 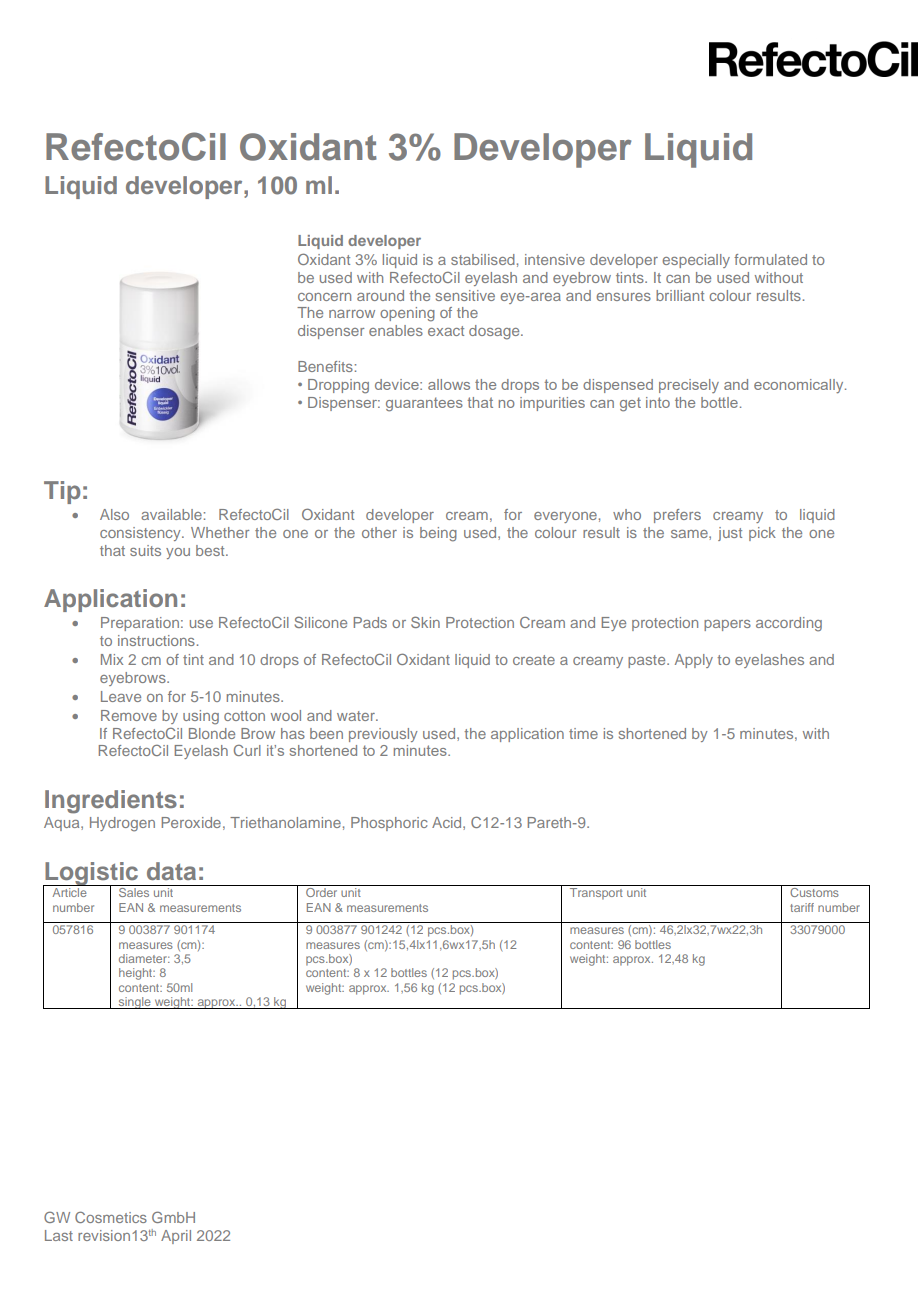 I want to click on previously, so click(x=383, y=735).
